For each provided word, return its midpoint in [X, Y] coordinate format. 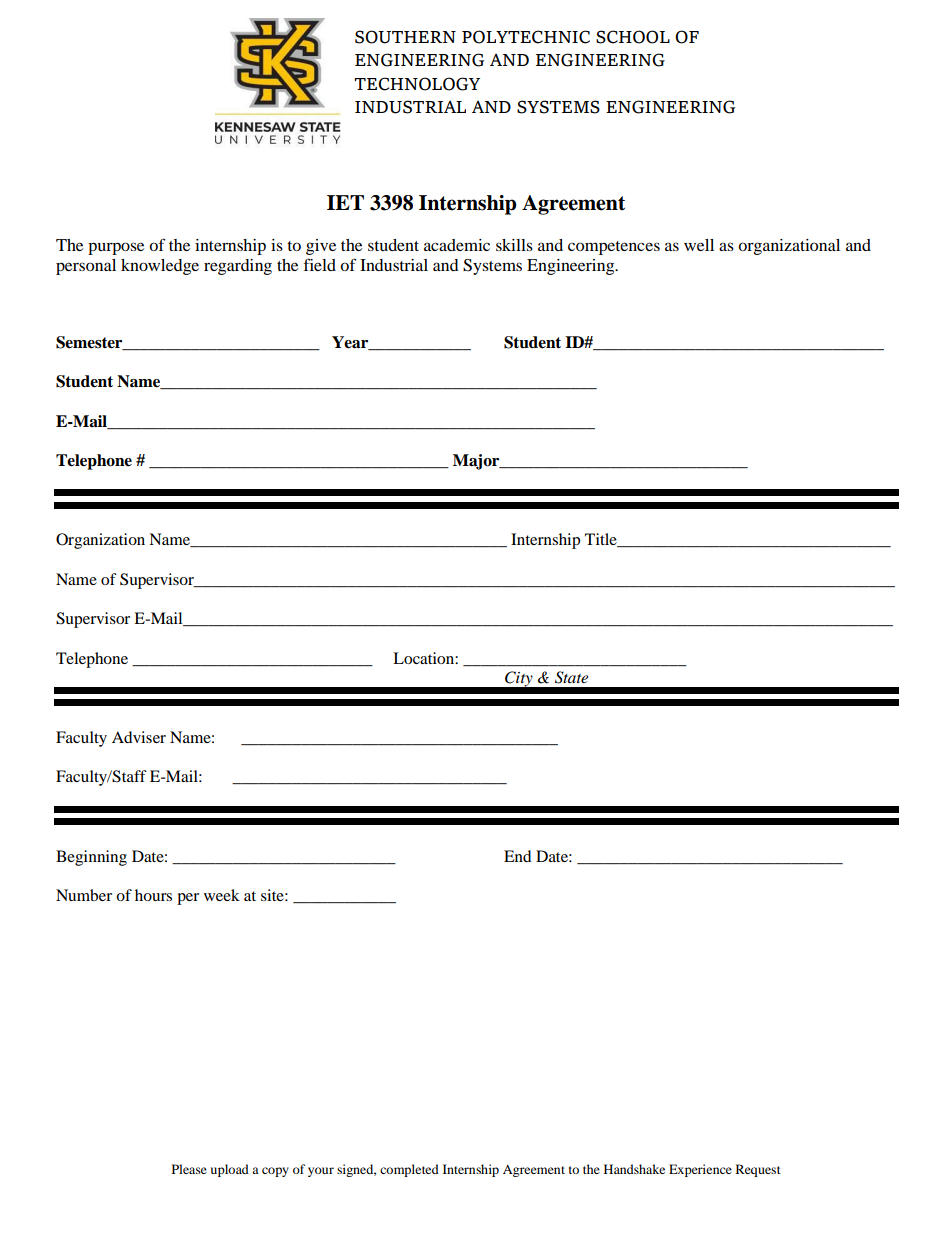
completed [409, 1170]
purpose [116, 248]
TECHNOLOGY [417, 84]
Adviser [139, 737]
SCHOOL [633, 37]
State [571, 677]
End [518, 856]
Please [189, 1169]
